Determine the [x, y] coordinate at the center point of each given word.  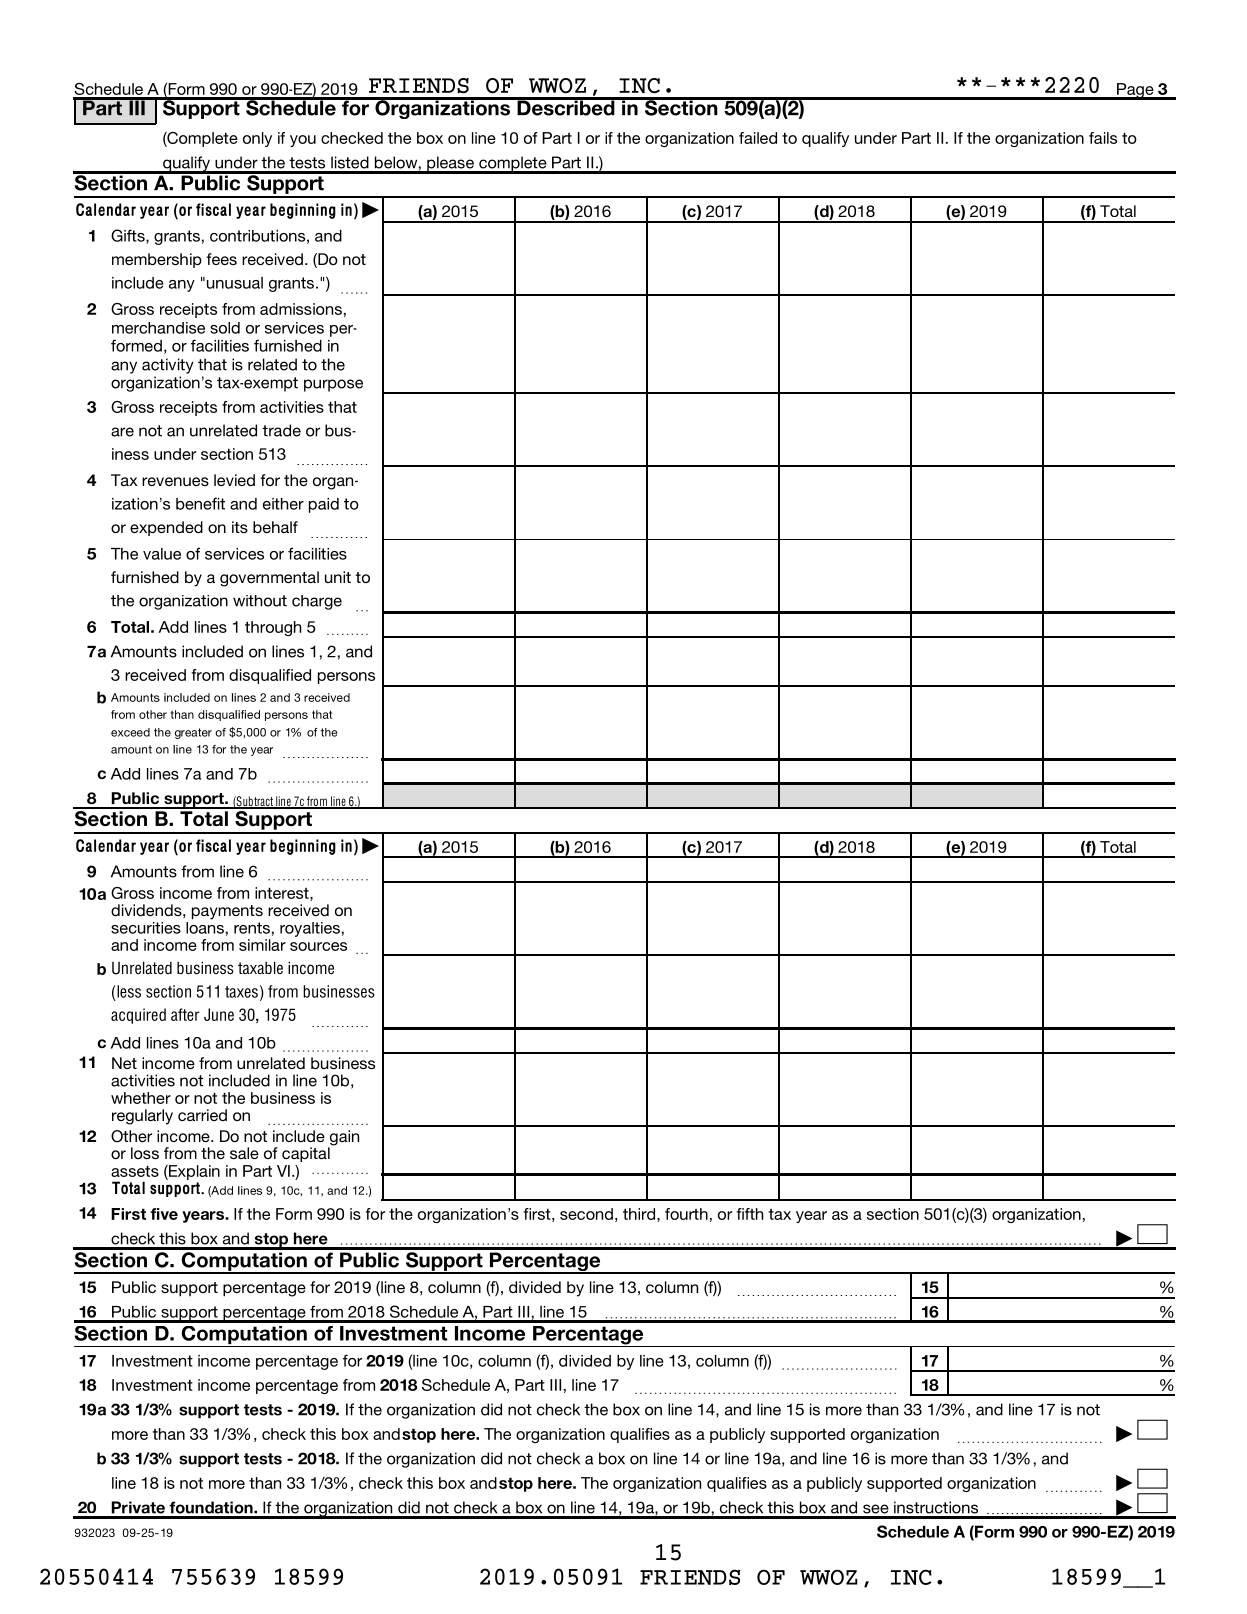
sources [318, 946]
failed [758, 138]
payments [227, 912]
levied [234, 480]
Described [566, 107]
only [257, 139]
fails [1103, 138]
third [639, 1214]
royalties [310, 929]
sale [244, 1153]
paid [324, 505]
